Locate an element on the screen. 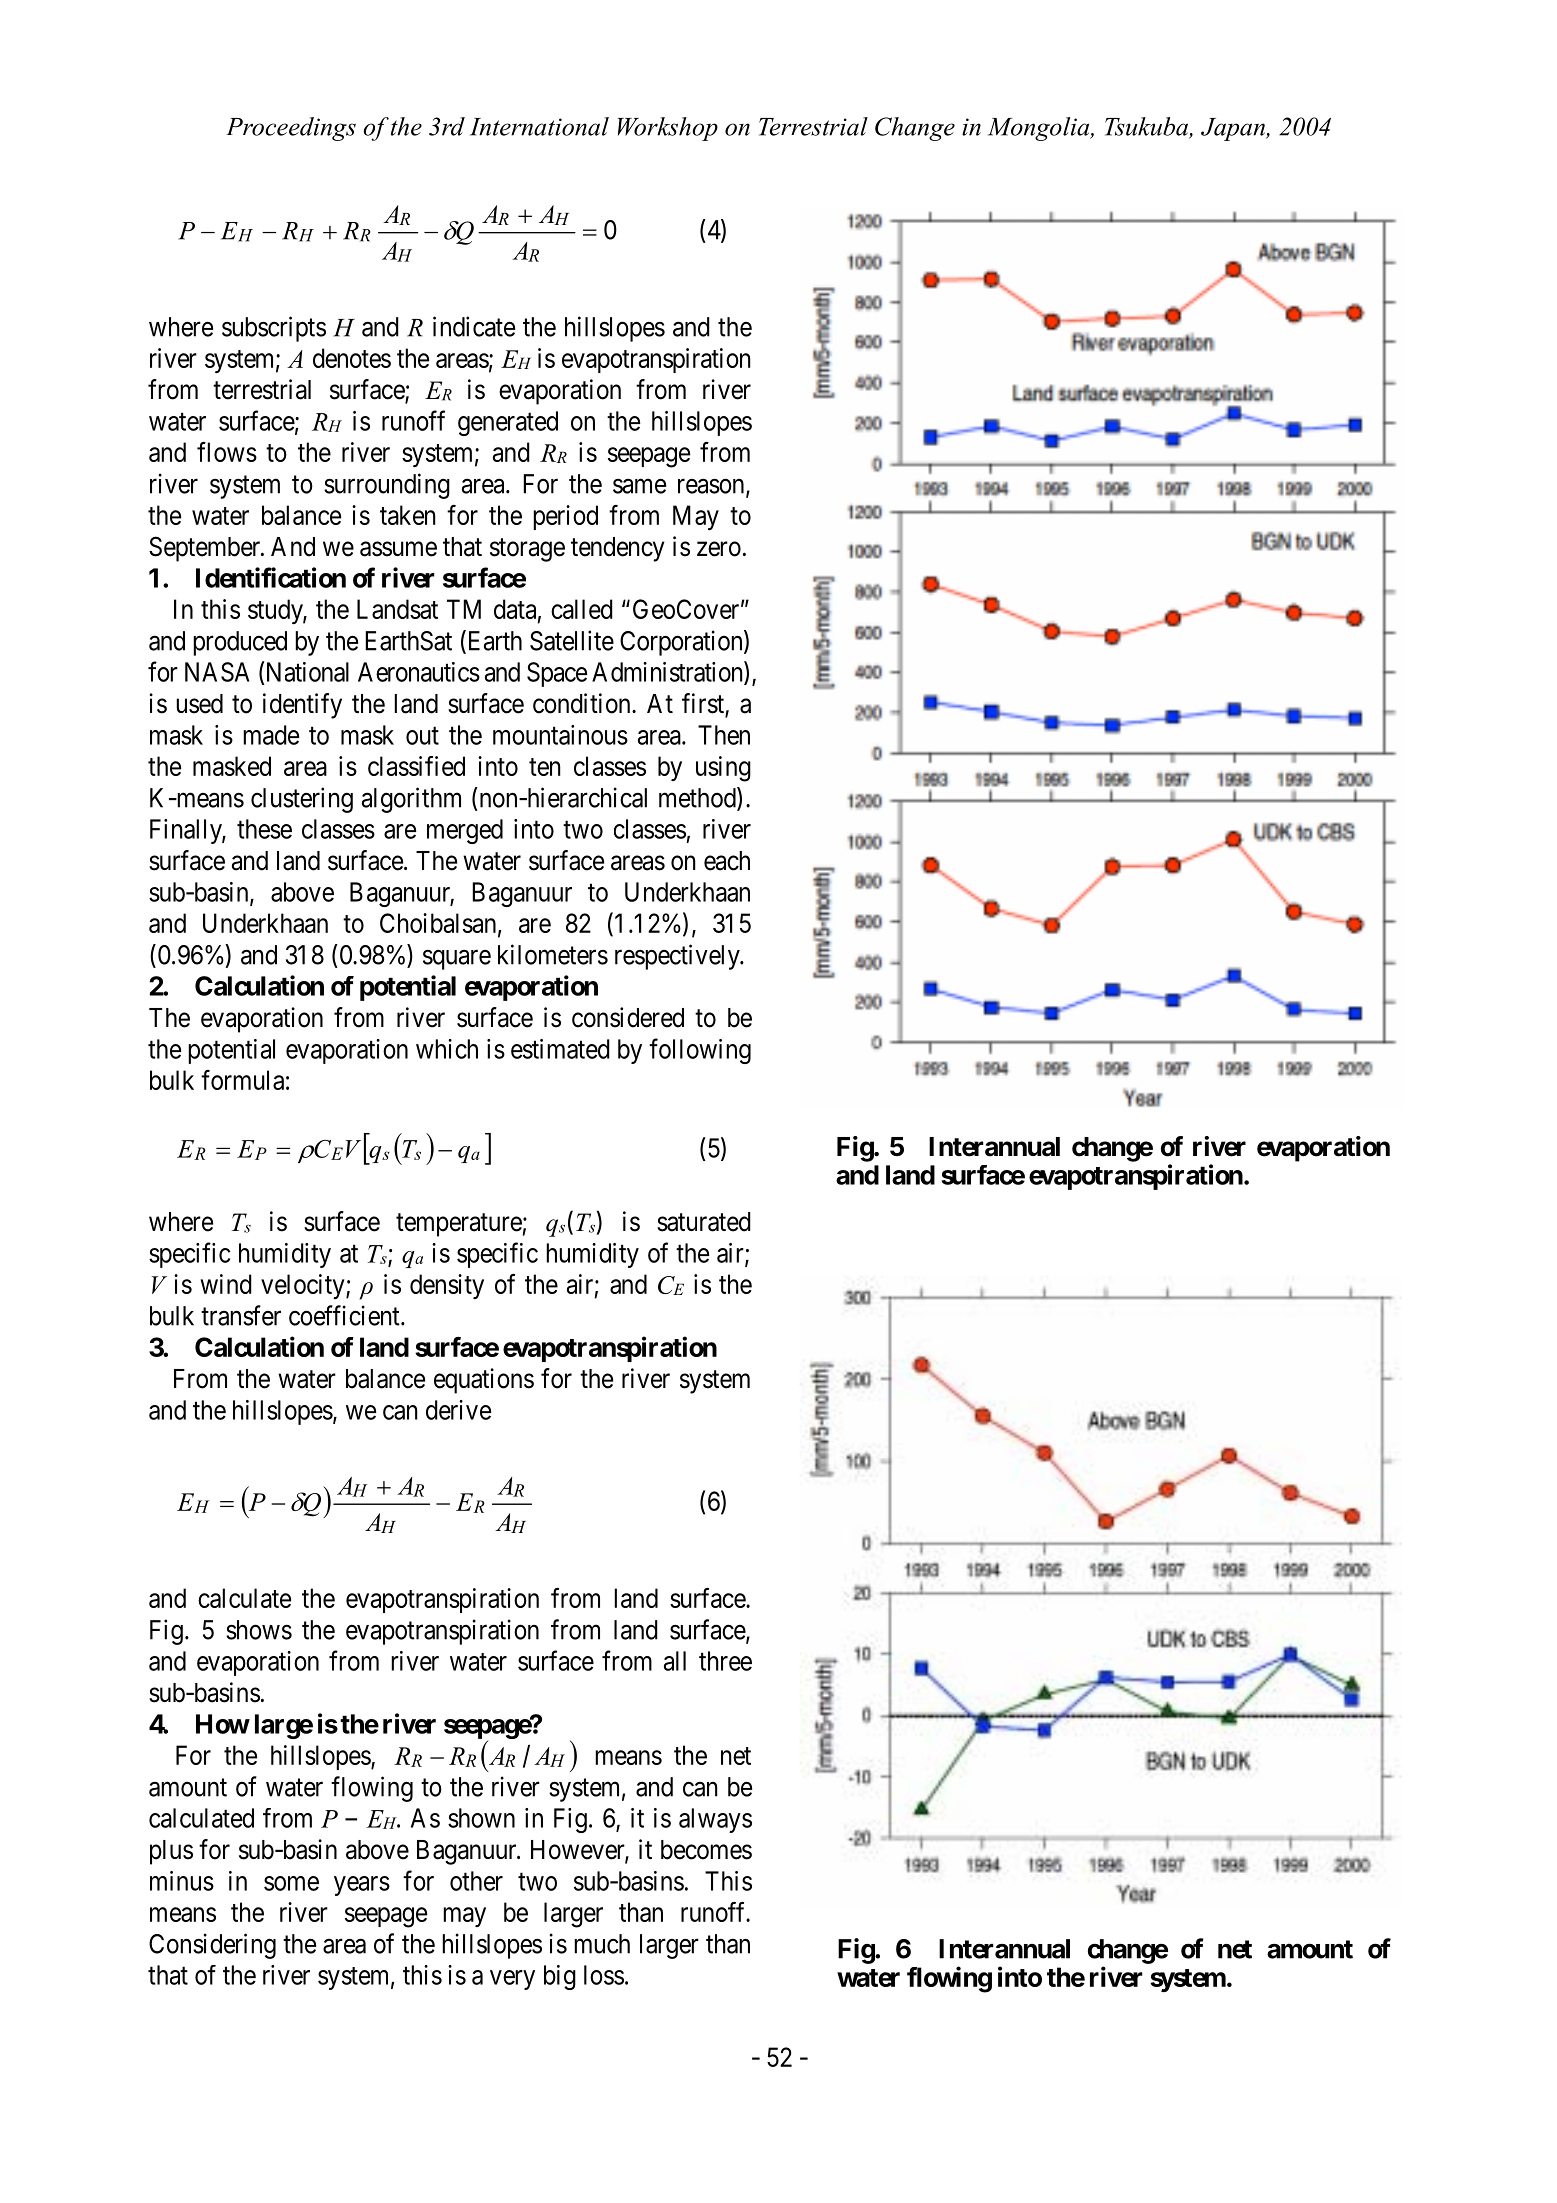 The height and width of the screenshot is (2203, 1557). always is located at coordinates (715, 1820).
